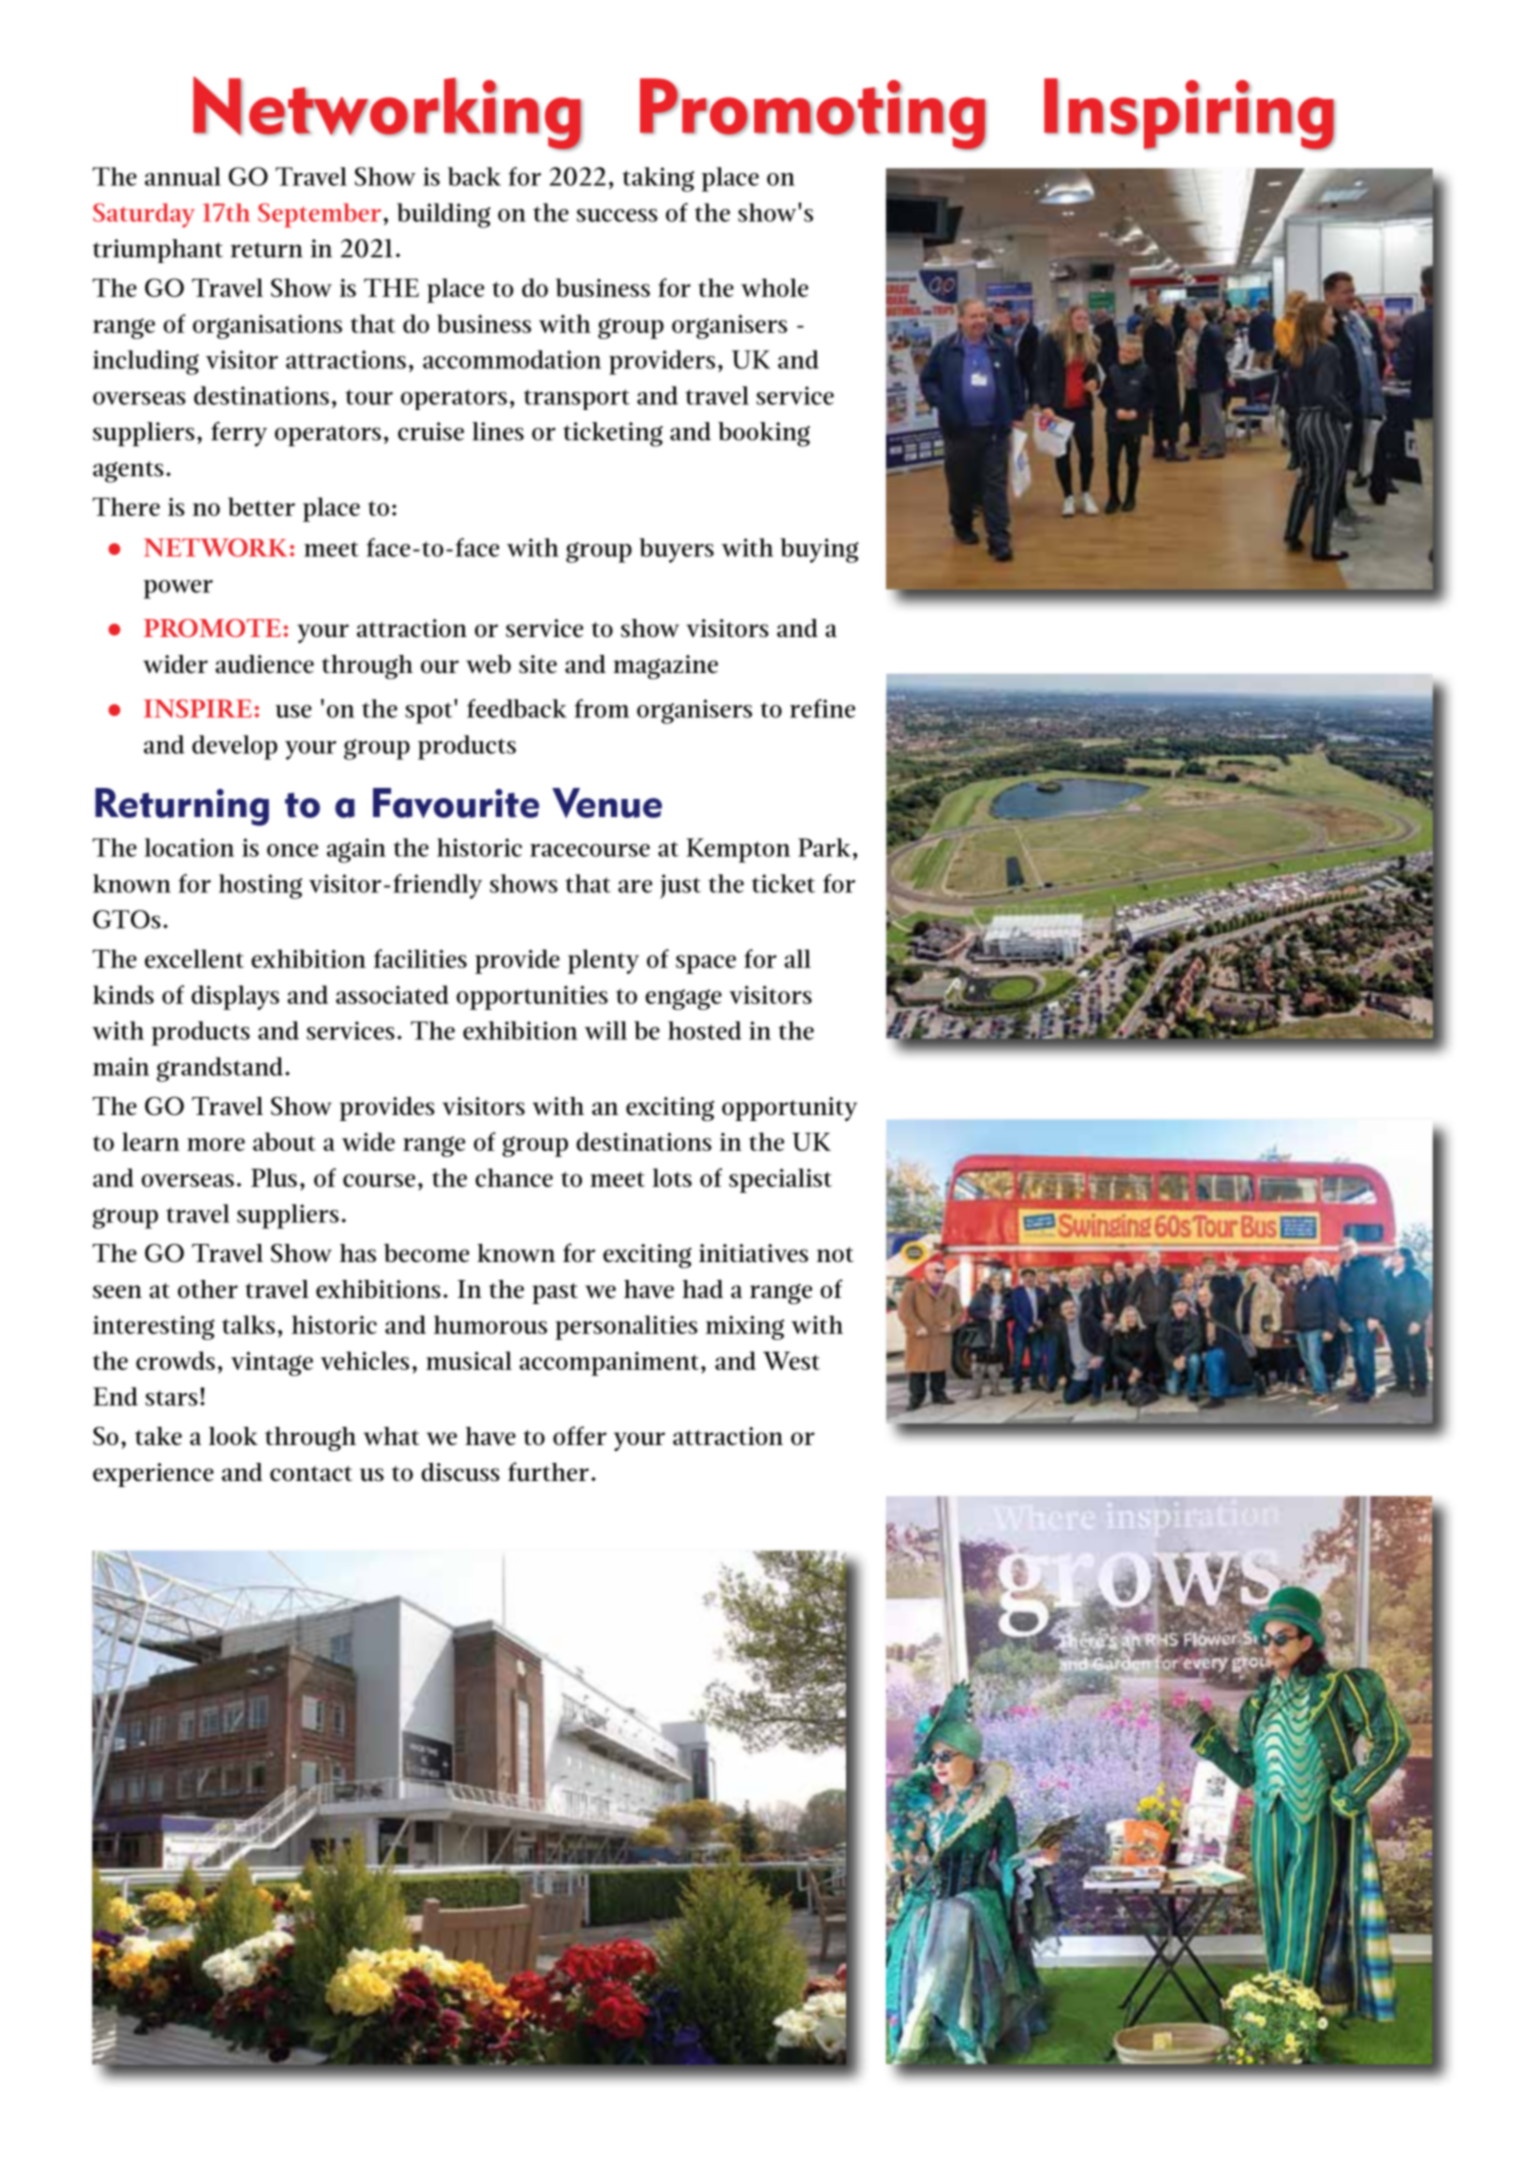 This page has width=1525, height=2157. What do you see at coordinates (183, 176) in the page?
I see `annual` at bounding box center [183, 176].
